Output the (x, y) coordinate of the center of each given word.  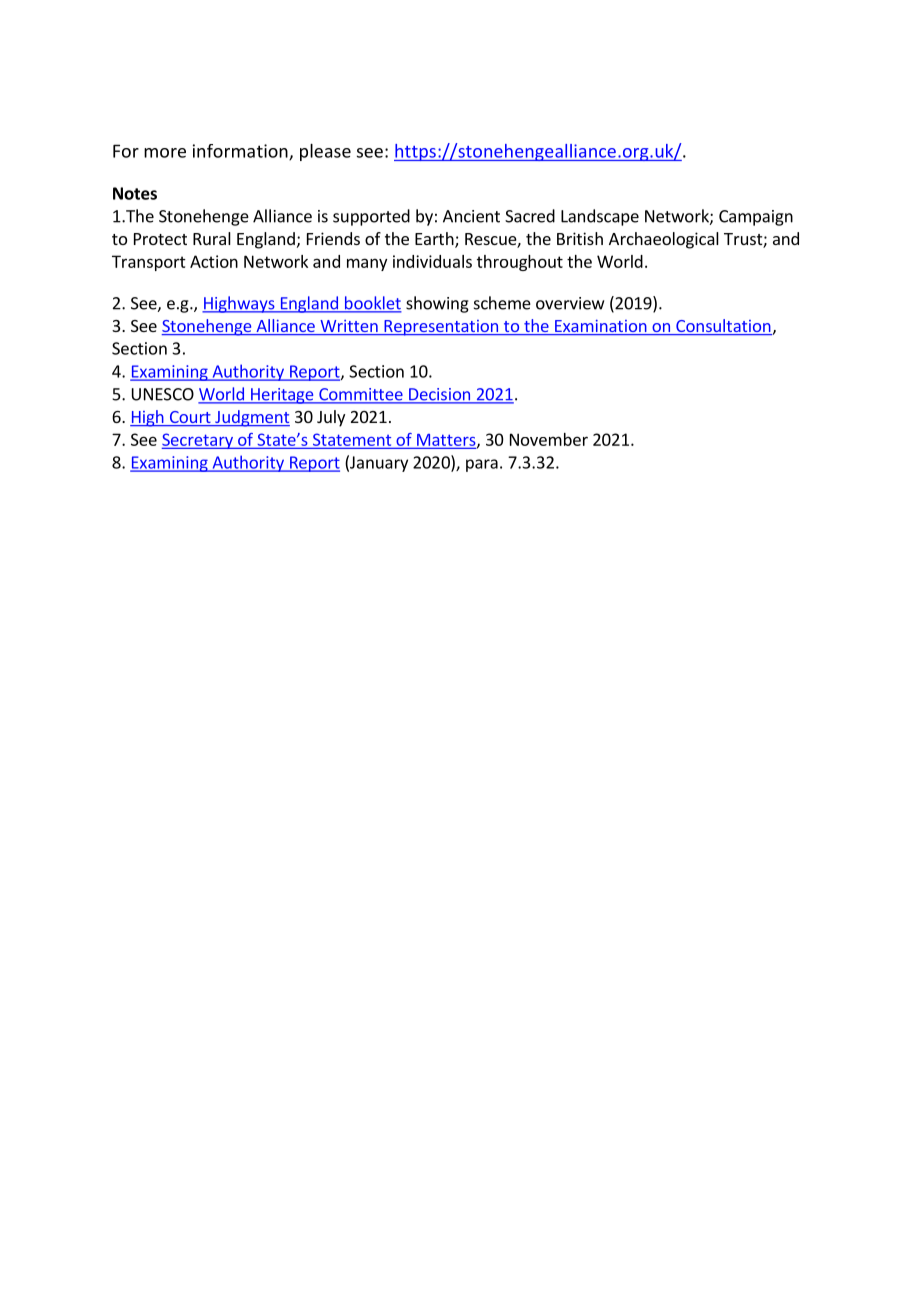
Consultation (723, 325)
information (241, 152)
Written (349, 326)
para (482, 465)
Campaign (756, 218)
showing (437, 304)
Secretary (198, 441)
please (325, 152)
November (549, 439)
